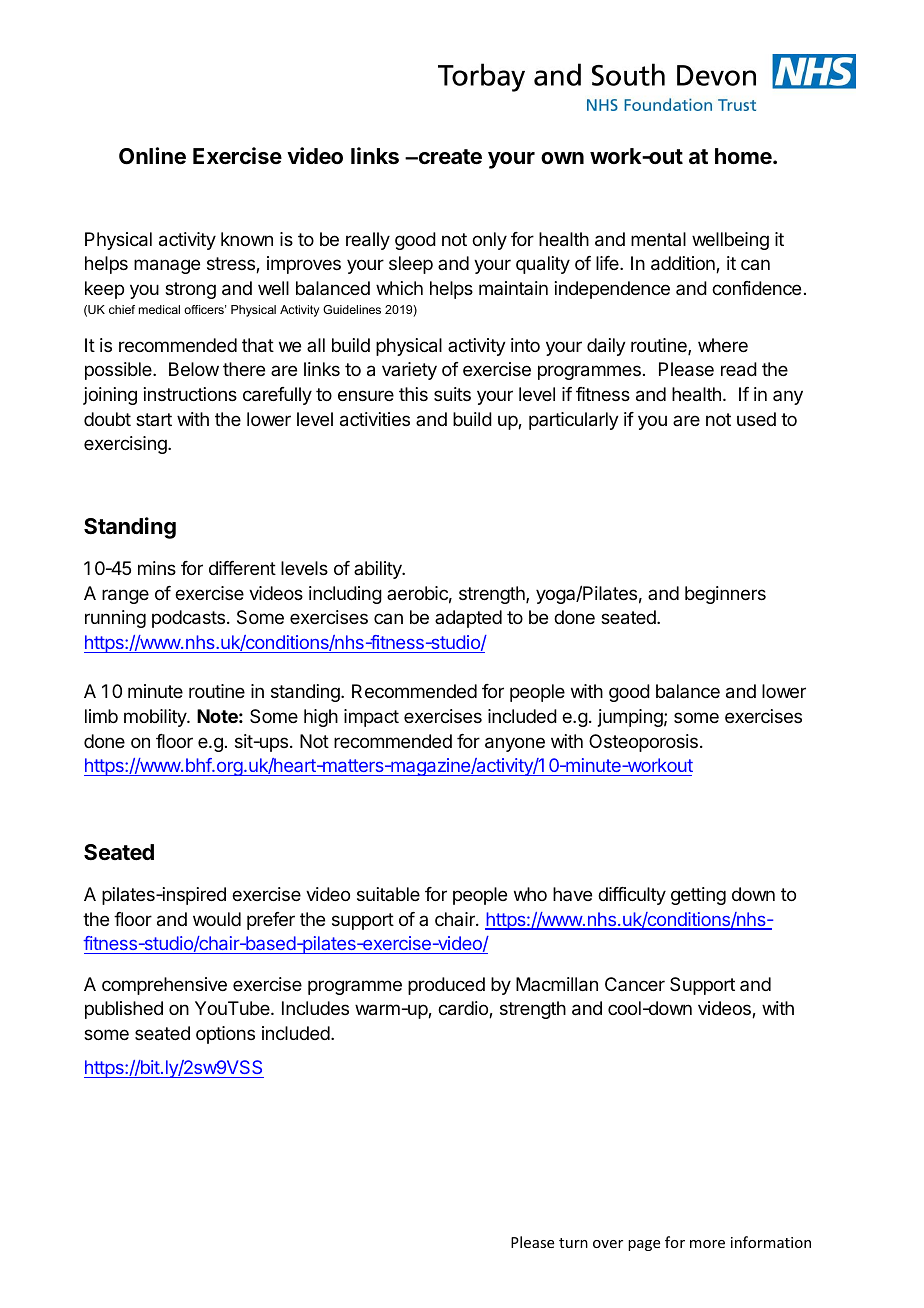  Describe the element at coordinates (156, 718) in the document. I see `mobility` at that location.
